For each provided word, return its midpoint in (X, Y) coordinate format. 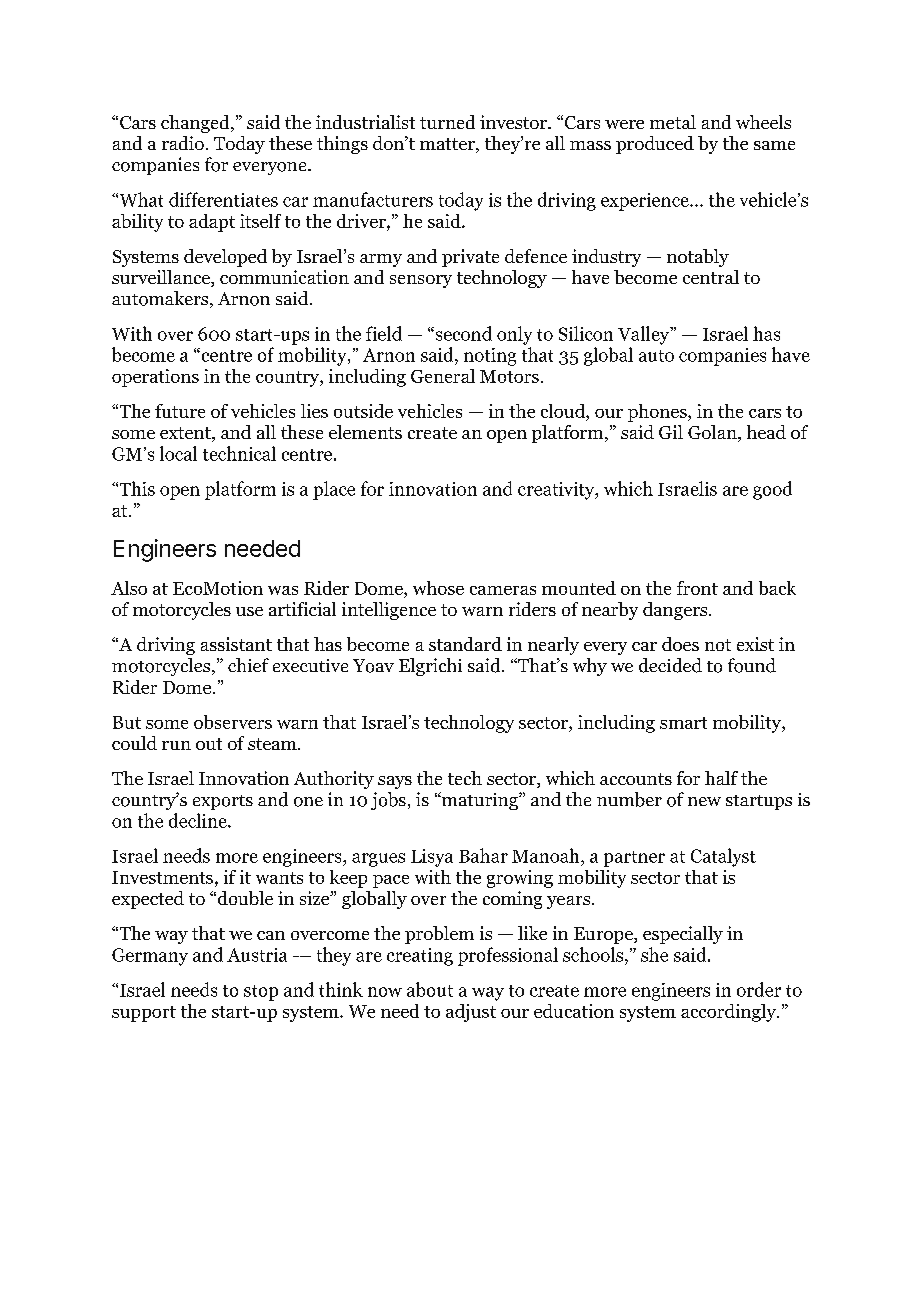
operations (155, 378)
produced (655, 145)
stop (261, 993)
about (430, 989)
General (443, 376)
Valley (645, 335)
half (721, 778)
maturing (480, 801)
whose (438, 588)
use (249, 611)
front (697, 588)
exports (223, 802)
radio (183, 143)
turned (447, 122)
